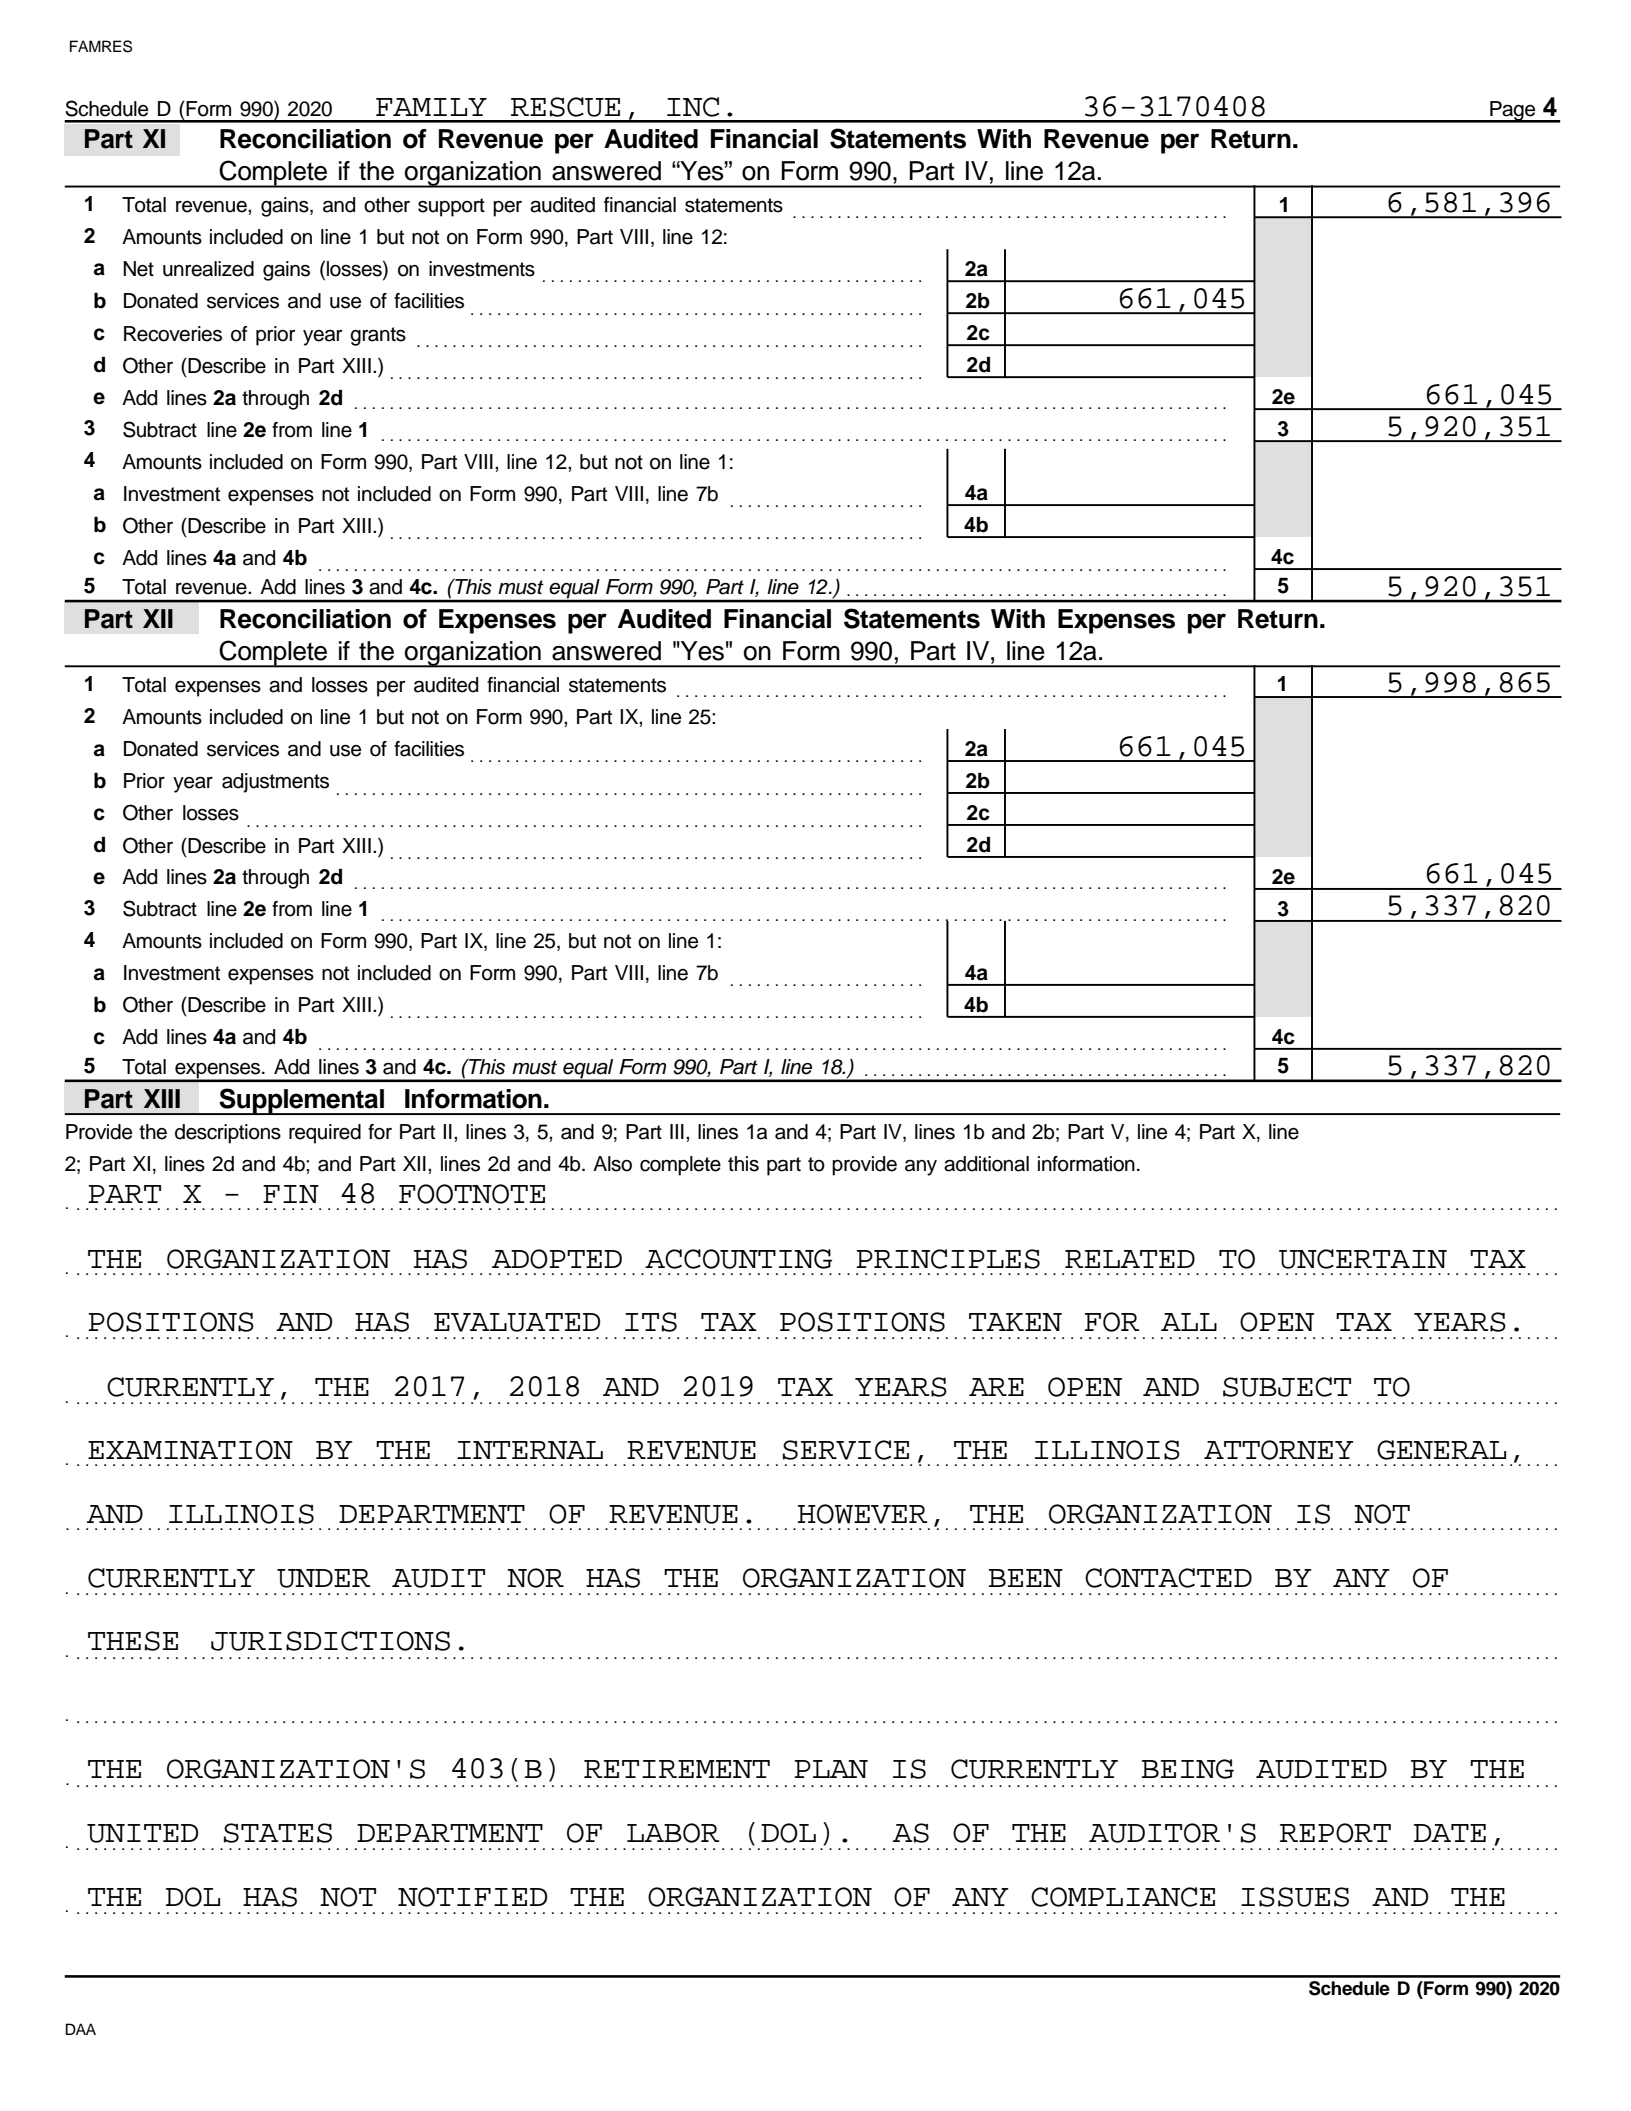  What do you see at coordinates (738, 1259) in the screenshot?
I see `ACCOUNTING` at bounding box center [738, 1259].
